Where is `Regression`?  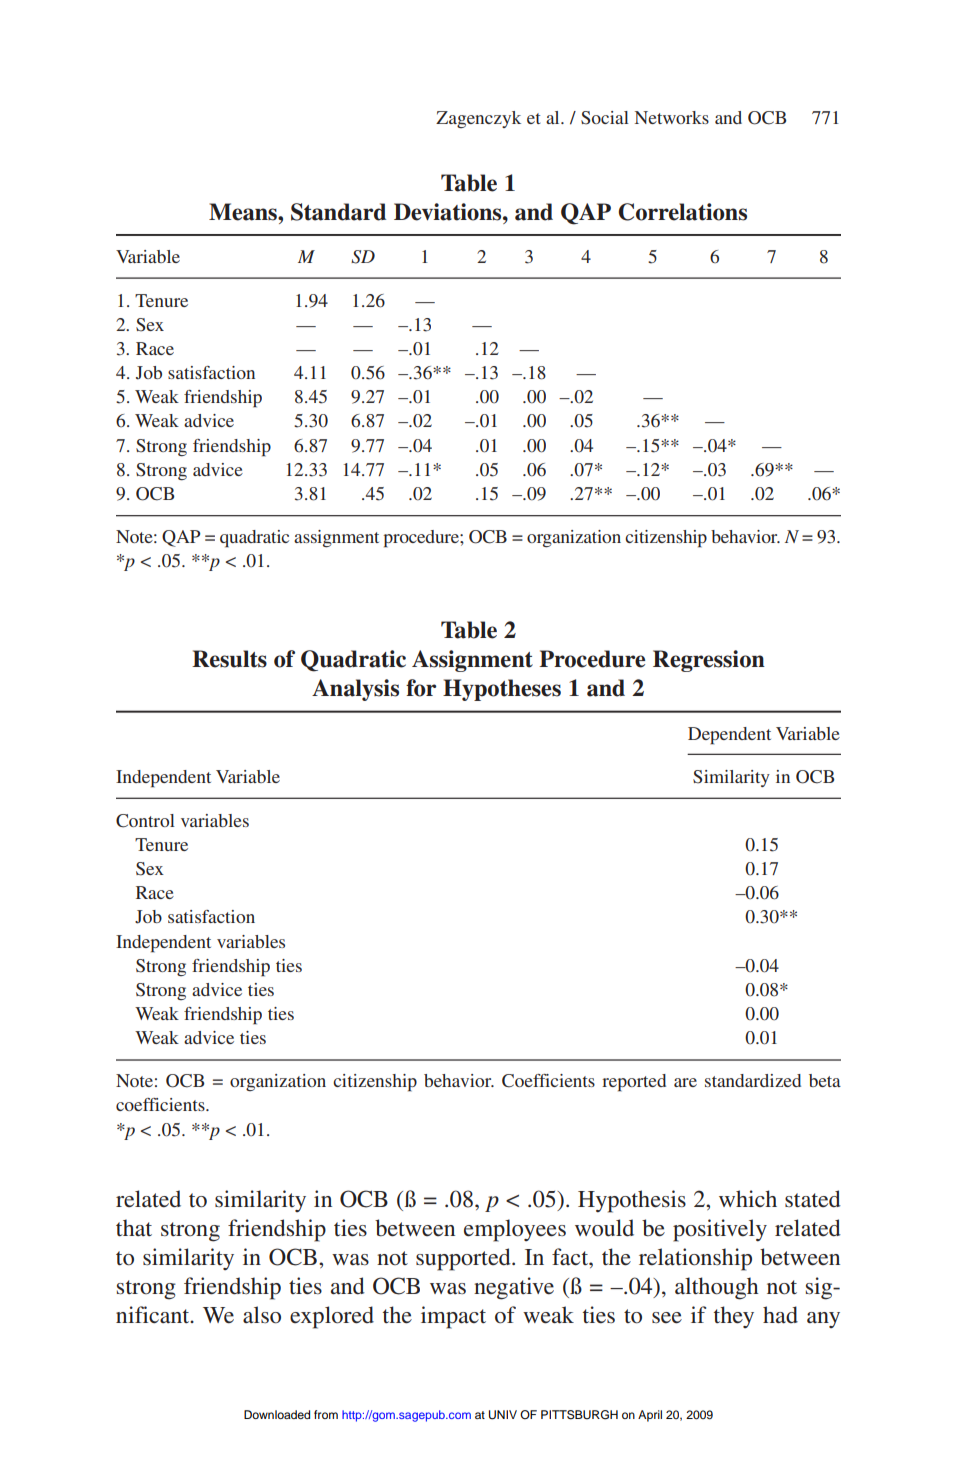
Regression is located at coordinates (709, 661).
